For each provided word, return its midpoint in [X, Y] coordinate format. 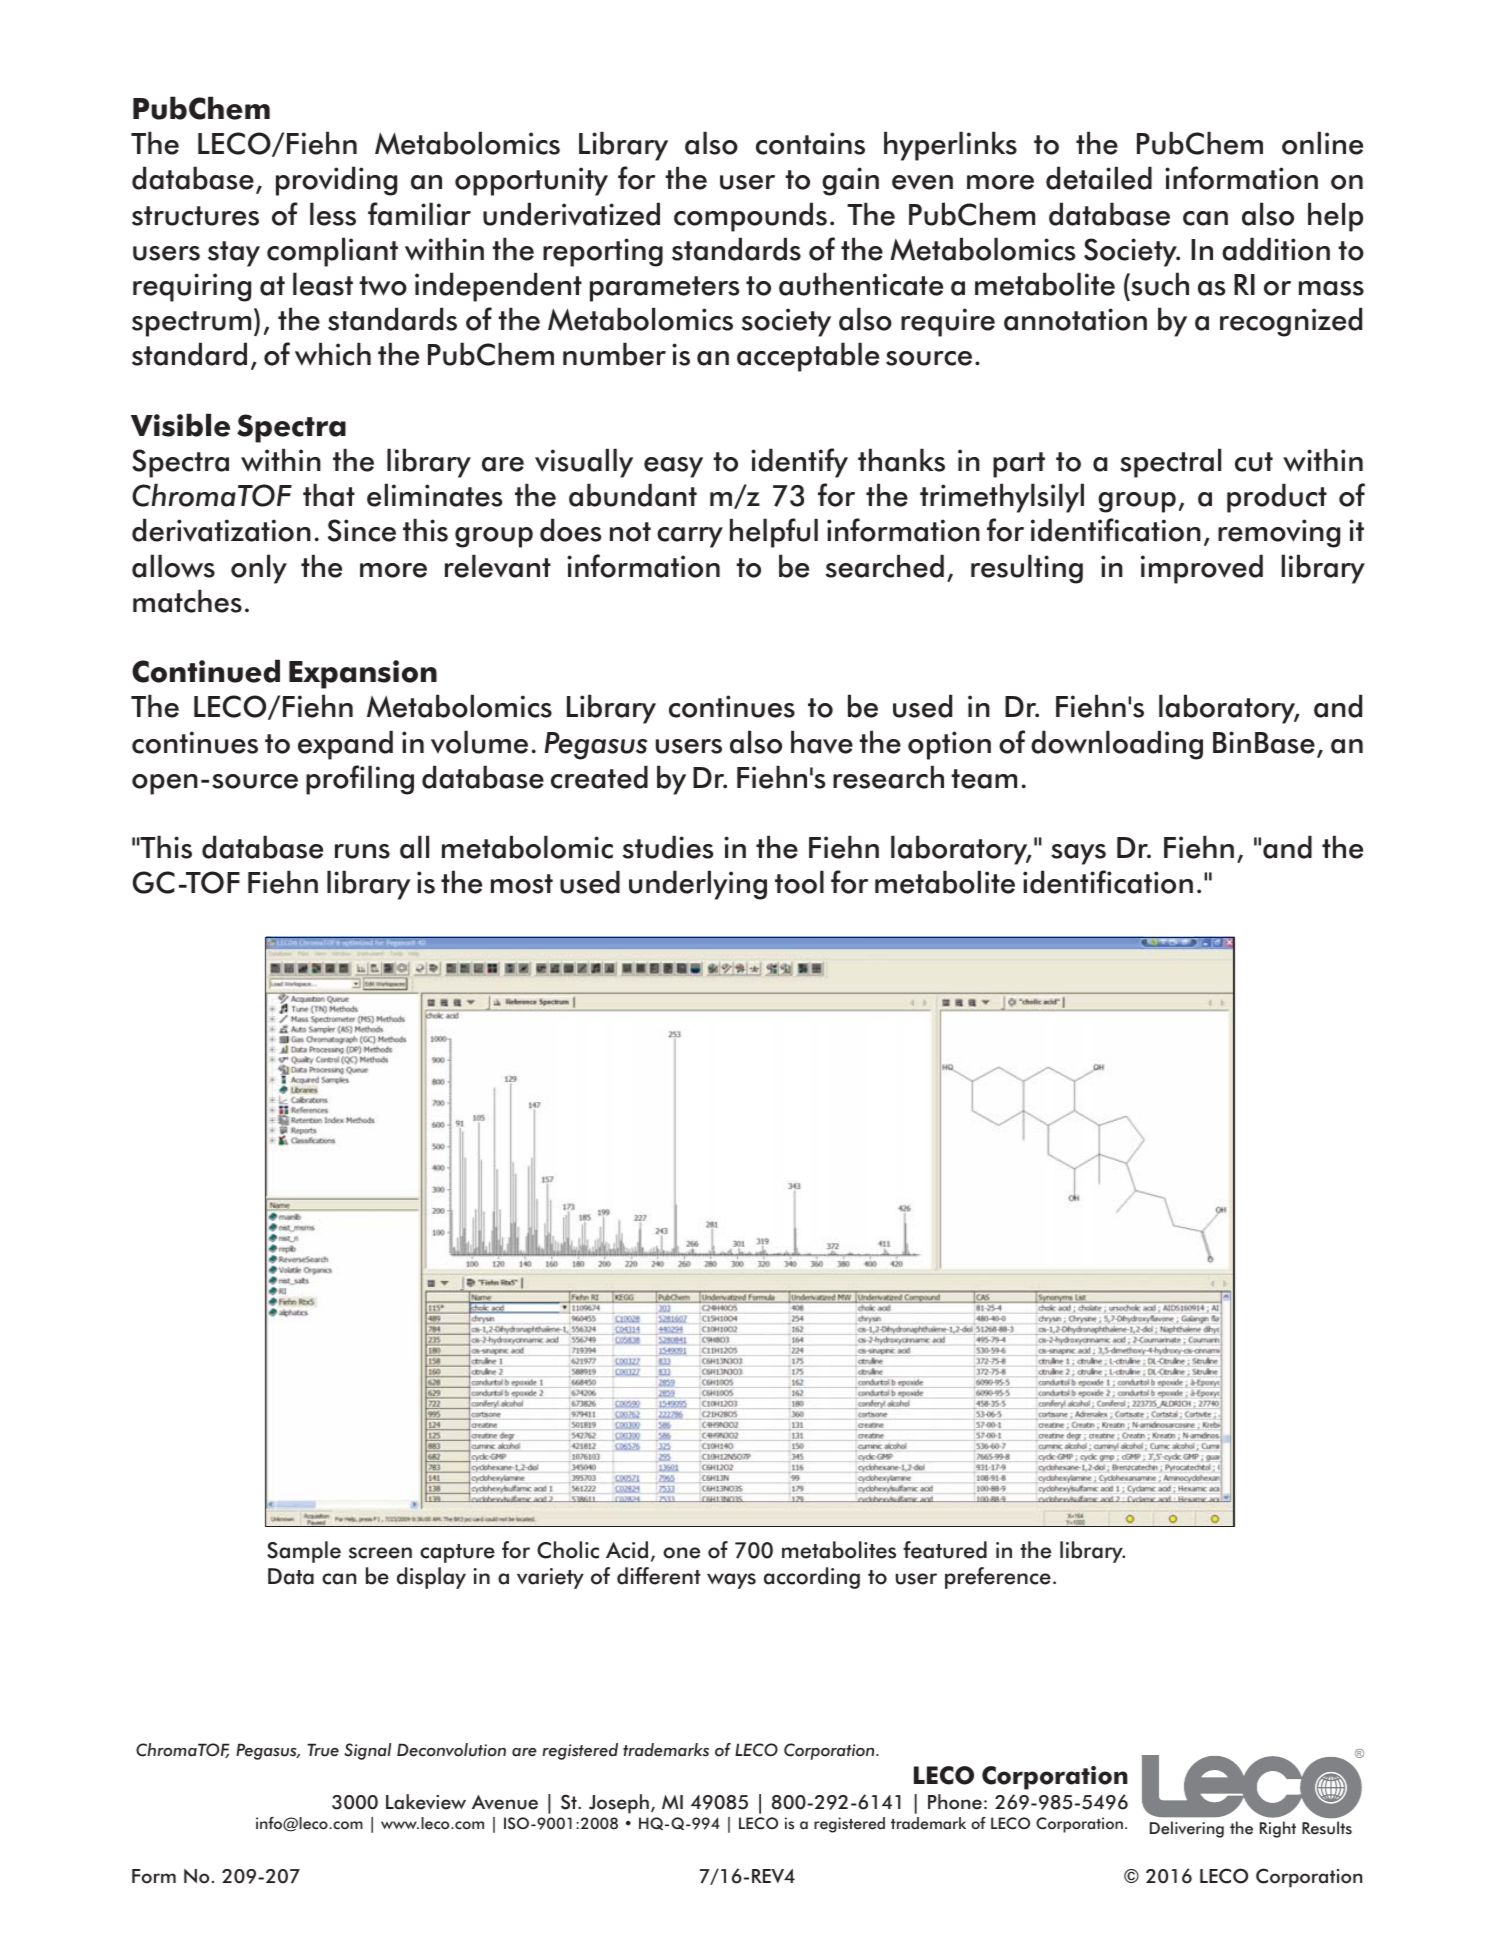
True [323, 1750]
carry [690, 537]
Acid [627, 1550]
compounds [750, 217]
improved [1202, 569]
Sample [304, 1552]
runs [362, 851]
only [259, 569]
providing [336, 181]
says [1078, 854]
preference [998, 1578]
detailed [1099, 178]
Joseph [619, 1804]
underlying [698, 885]
